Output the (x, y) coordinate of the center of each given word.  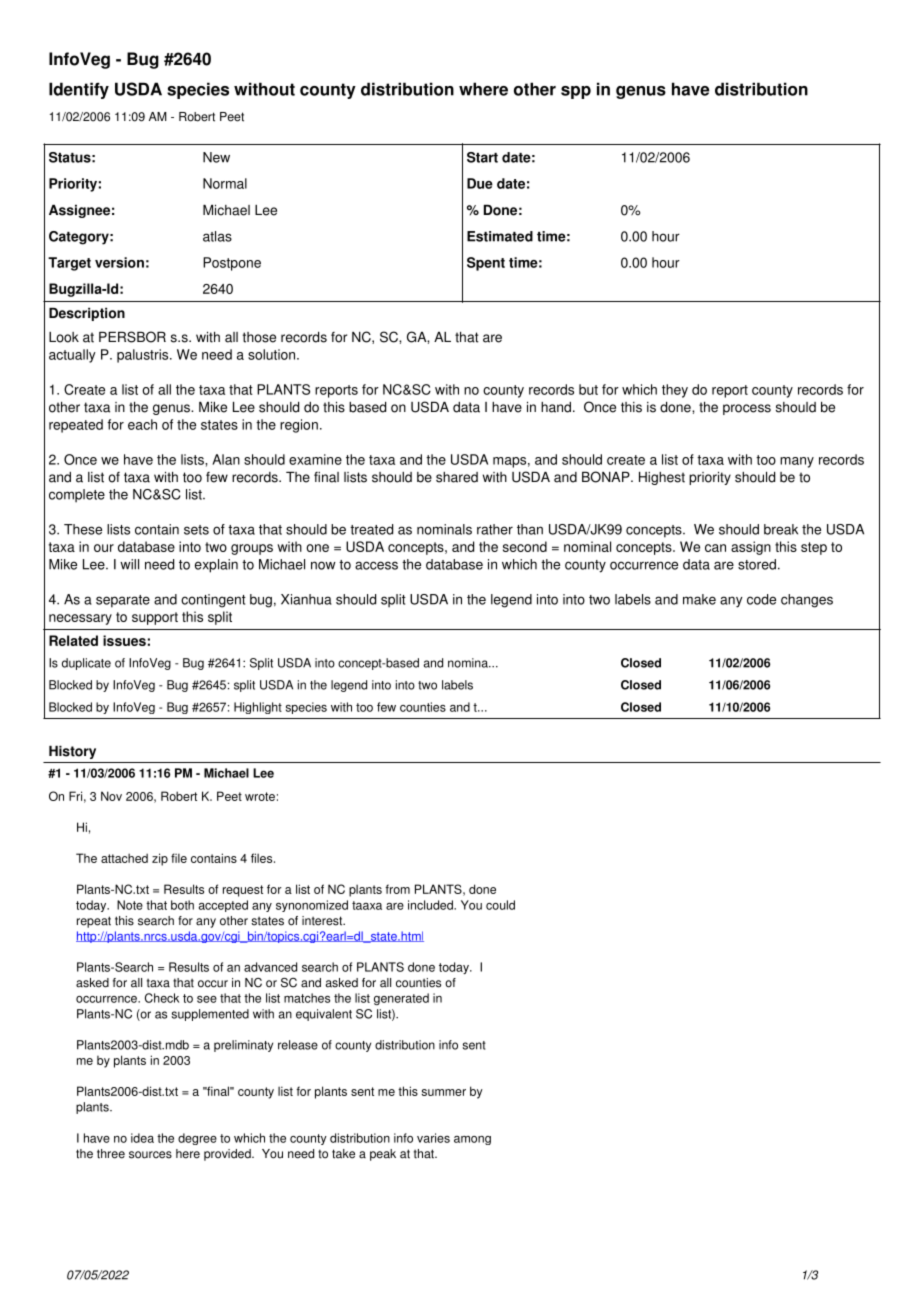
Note (130, 905)
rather (495, 529)
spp (576, 92)
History (72, 752)
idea (142, 1138)
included (431, 905)
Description (87, 314)
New (216, 157)
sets (196, 530)
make (699, 599)
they (675, 391)
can (715, 548)
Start (482, 157)
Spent (486, 264)
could (500, 905)
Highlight (258, 708)
